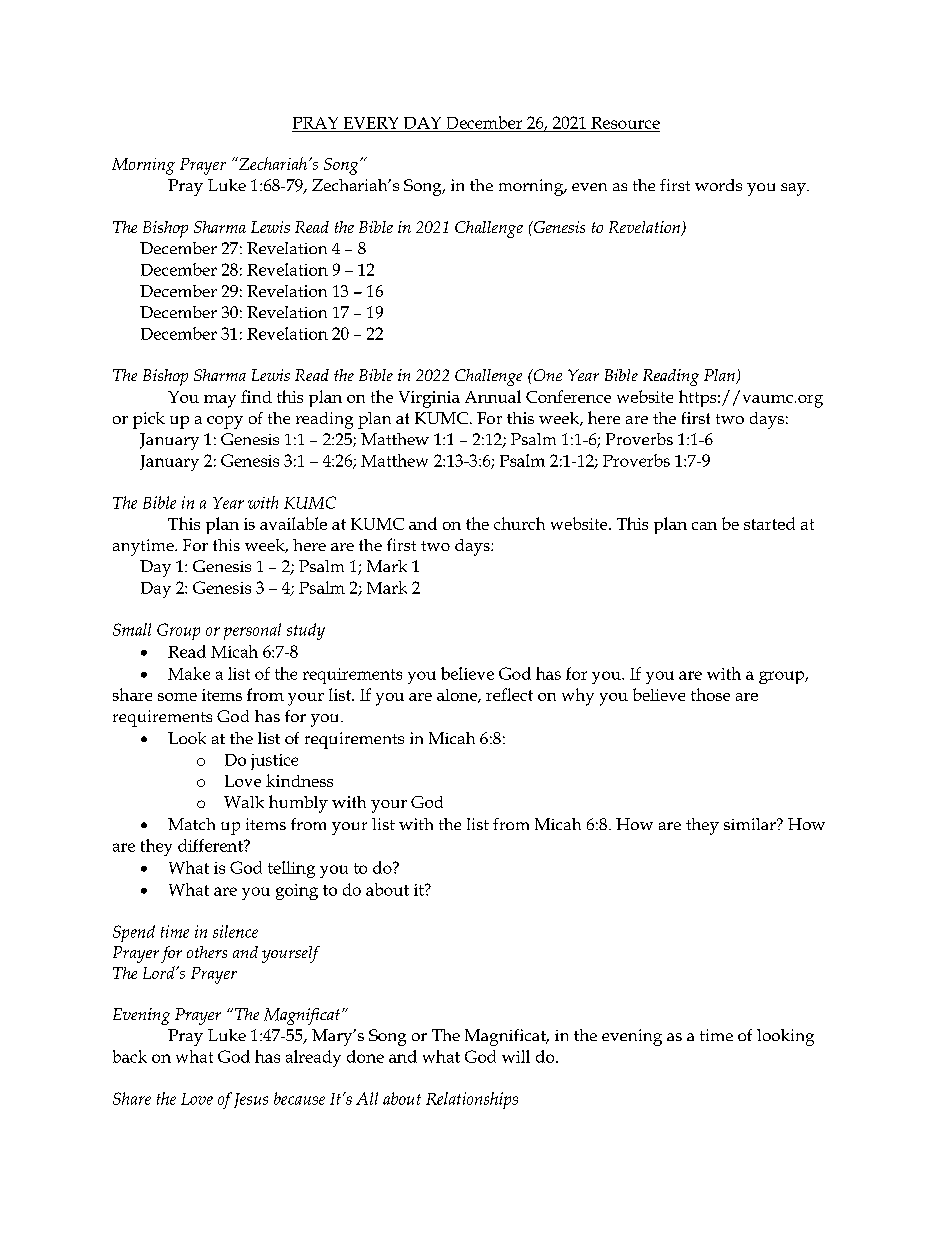 The image size is (952, 1233). Describe the element at coordinates (371, 123) in the screenshot. I see `EVERY` at that location.
